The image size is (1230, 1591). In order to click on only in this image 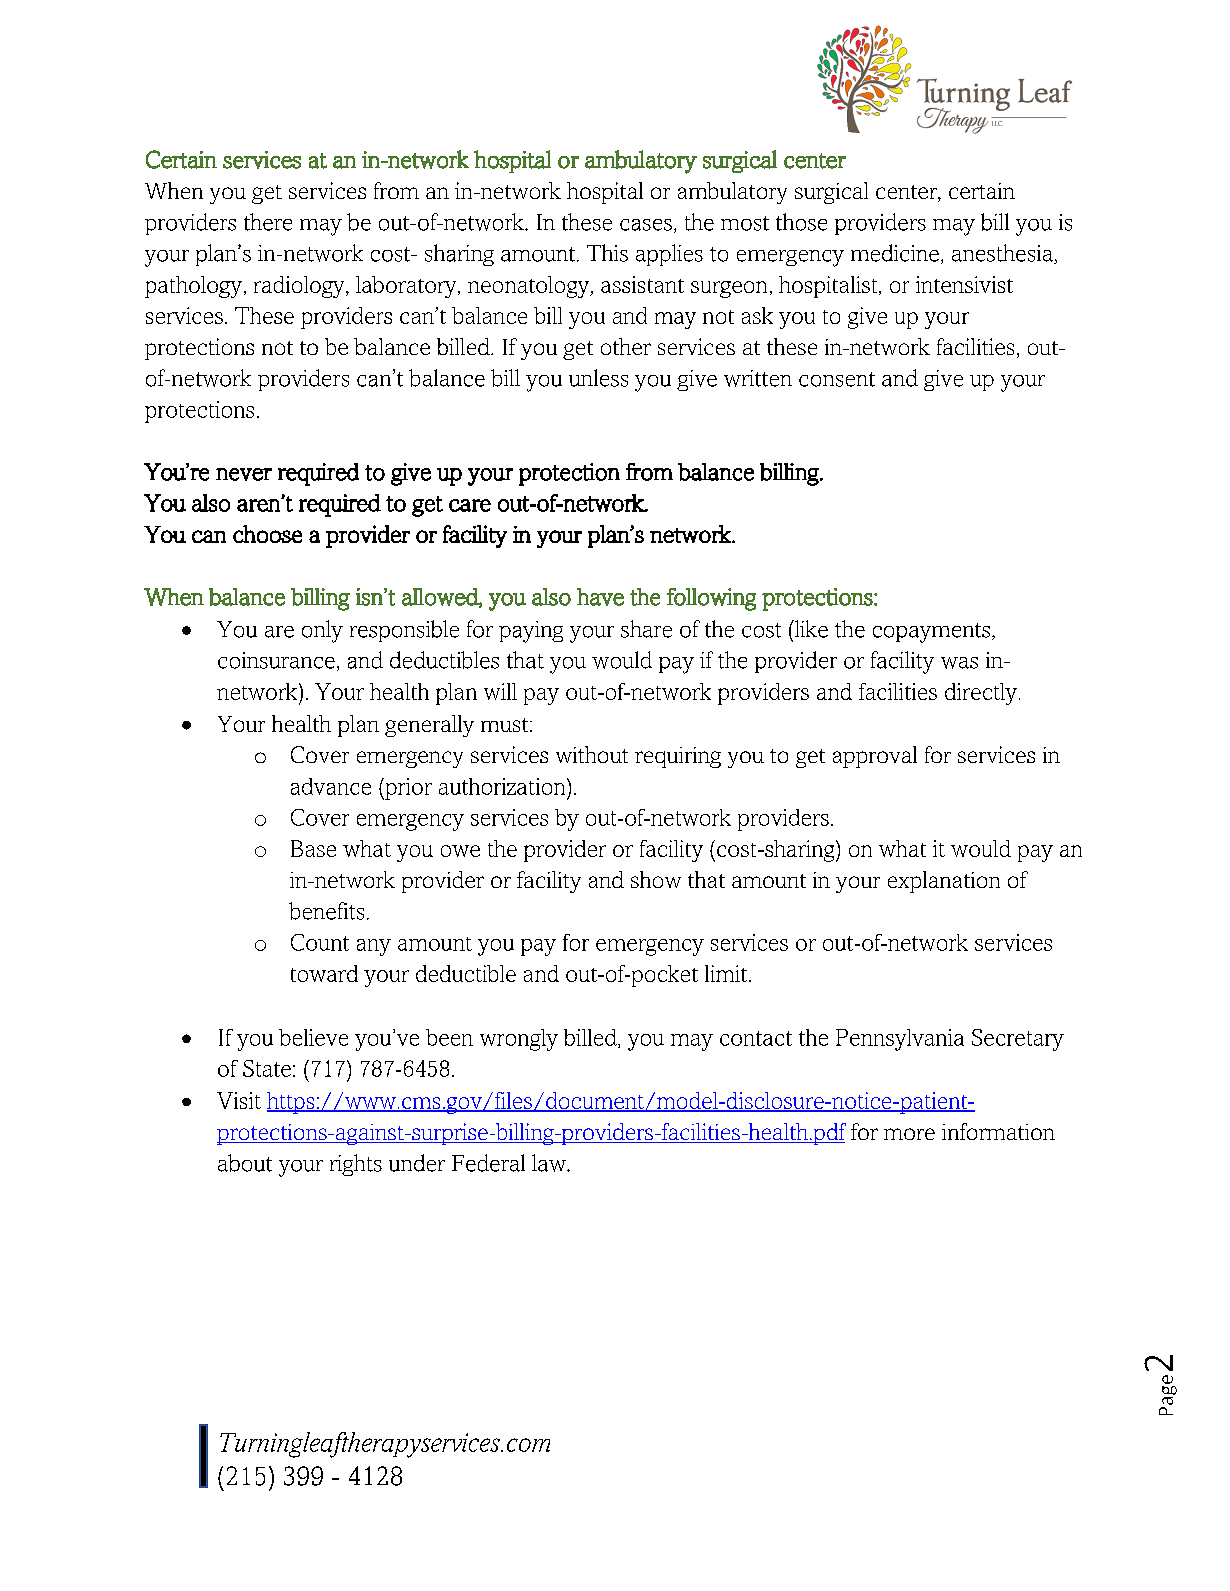, I will do `click(322, 631)`.
